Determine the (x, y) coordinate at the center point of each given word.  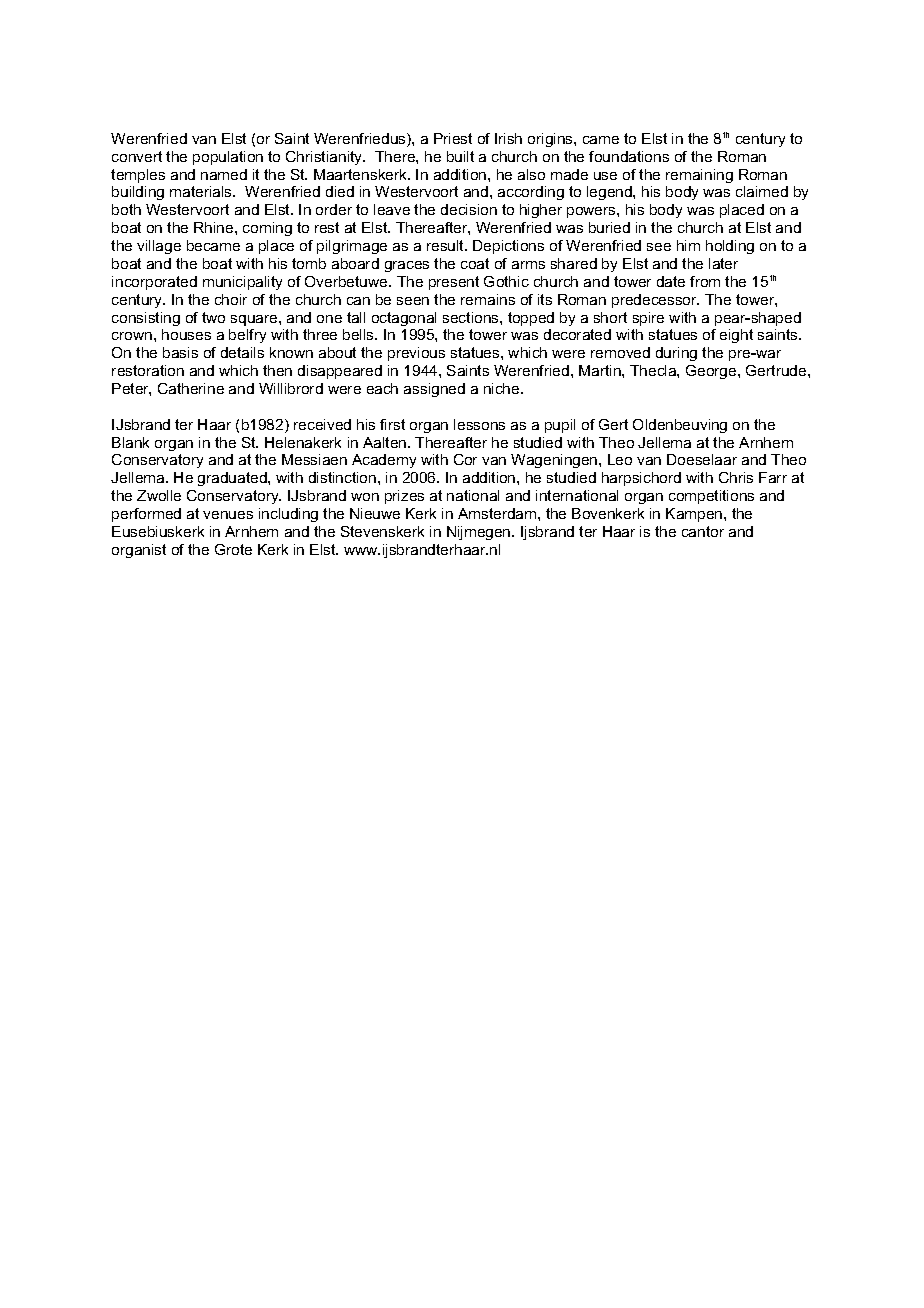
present (454, 283)
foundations (629, 156)
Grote (233, 549)
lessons (479, 424)
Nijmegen (480, 533)
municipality (242, 283)
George (712, 372)
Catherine (191, 388)
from (705, 281)
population (228, 158)
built (460, 156)
